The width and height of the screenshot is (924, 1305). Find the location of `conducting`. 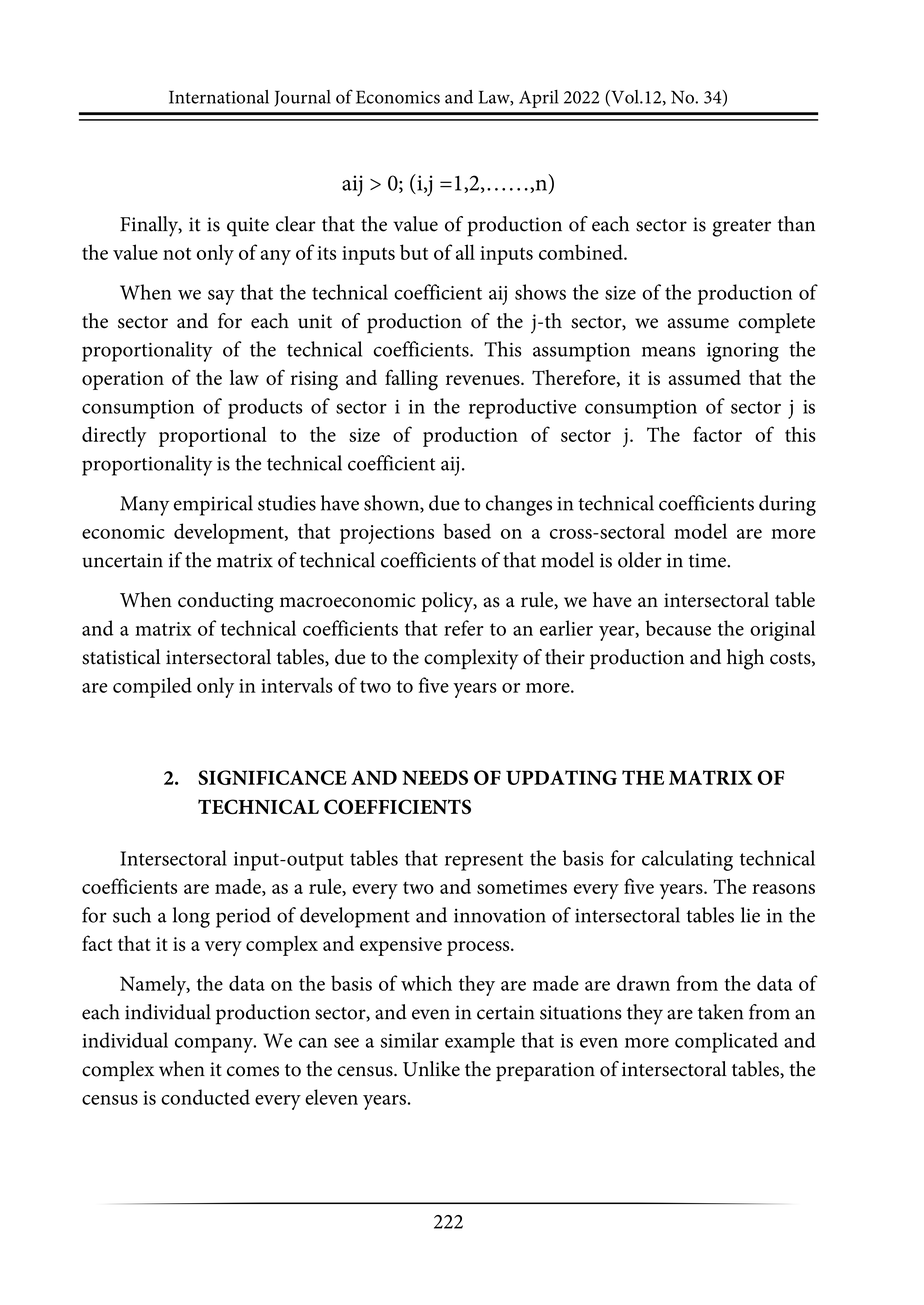

conducting is located at coordinates (226, 602).
